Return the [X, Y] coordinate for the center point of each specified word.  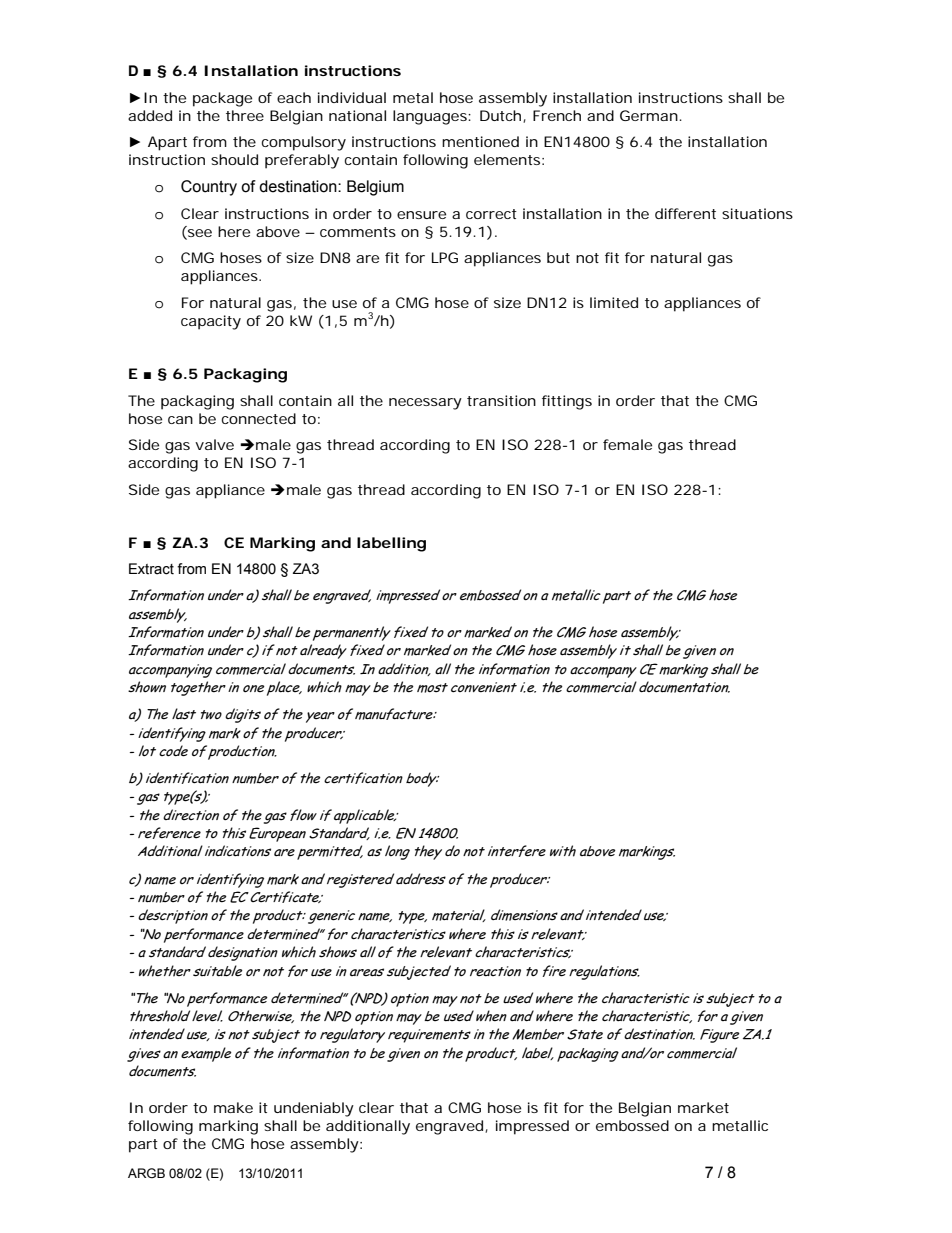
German [649, 115]
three [245, 115]
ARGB [146, 1173]
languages [431, 117]
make [233, 1107]
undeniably [314, 1109]
